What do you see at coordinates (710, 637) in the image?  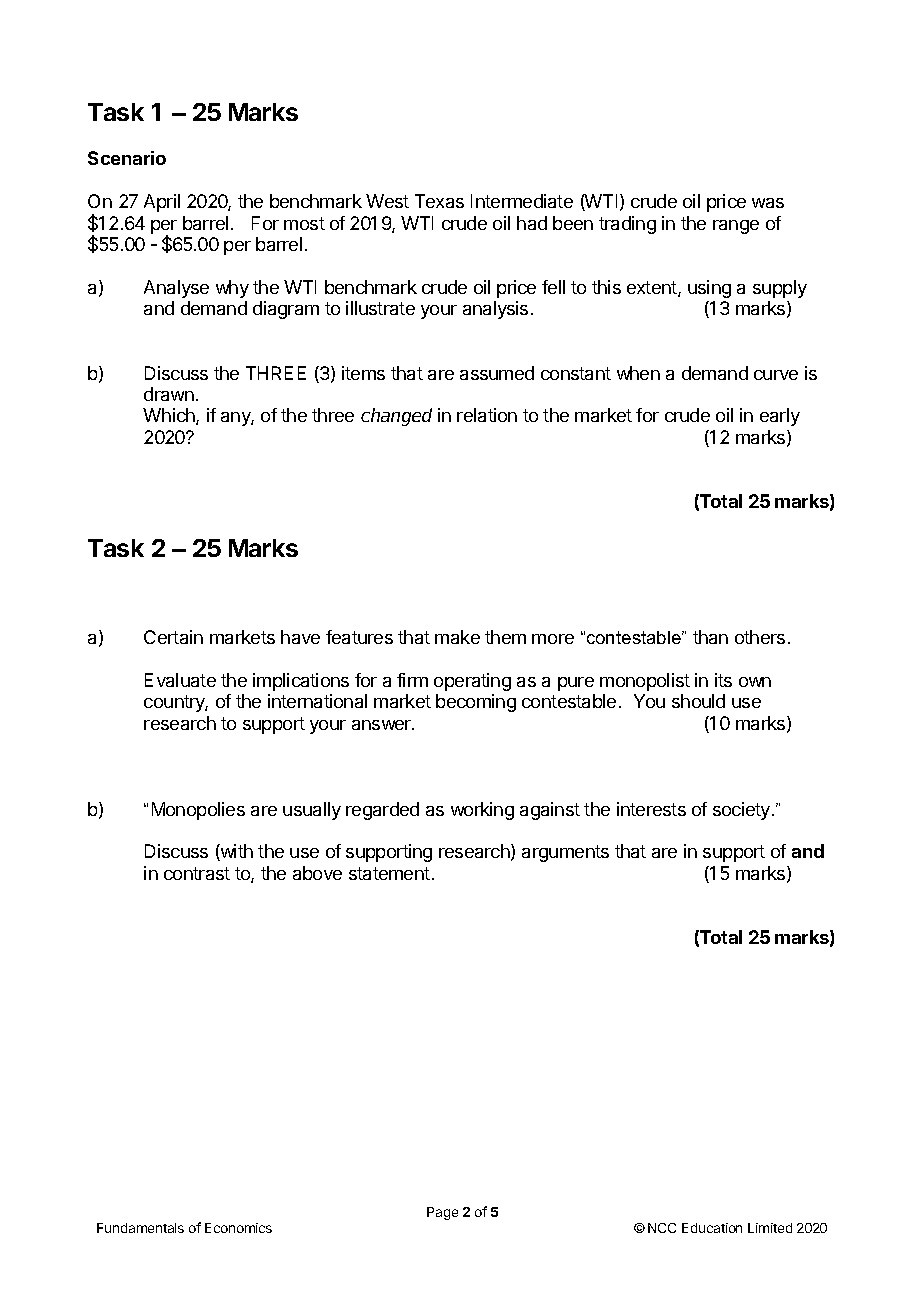 I see `than` at bounding box center [710, 637].
